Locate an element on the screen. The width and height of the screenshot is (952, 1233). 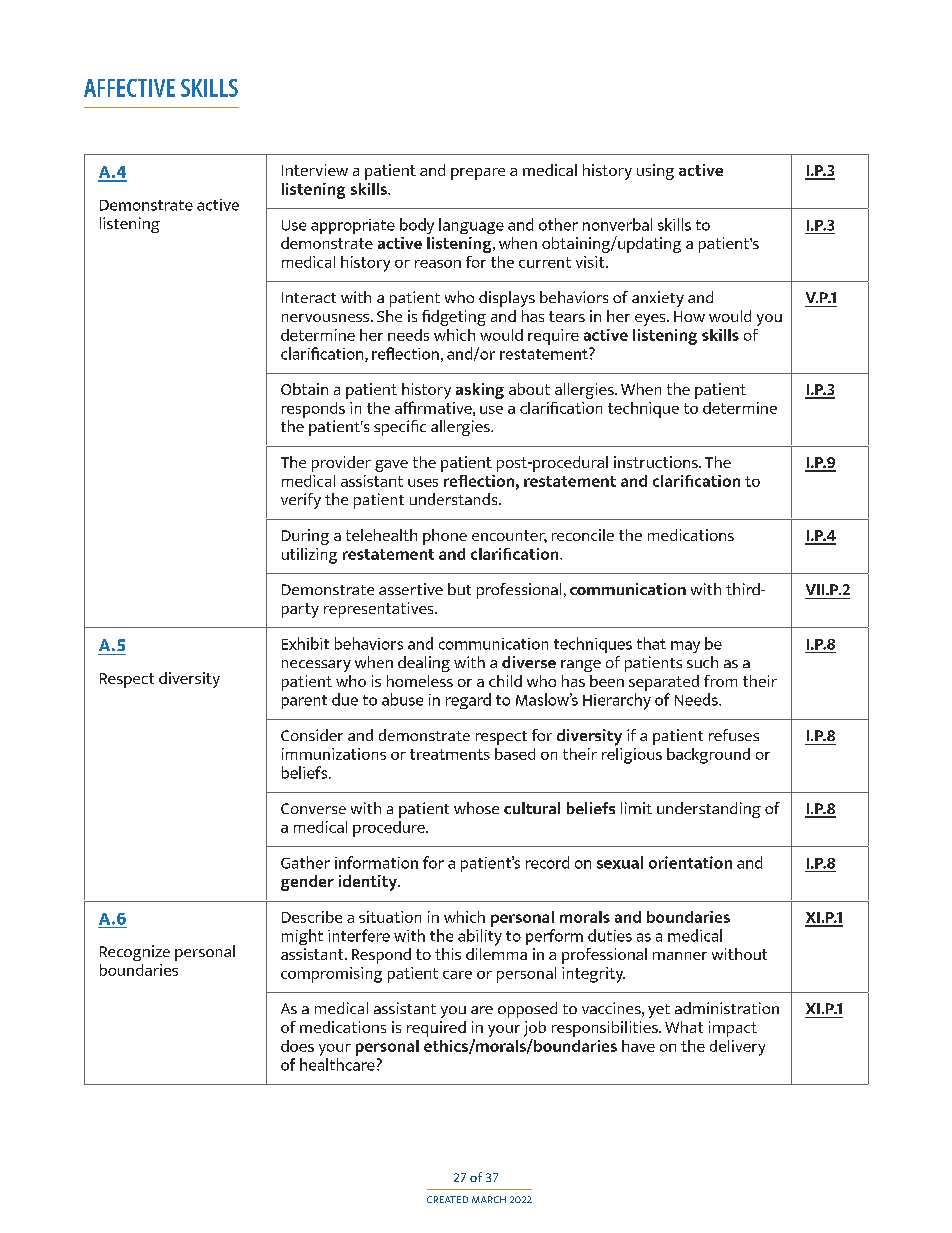
that is located at coordinates (651, 643).
